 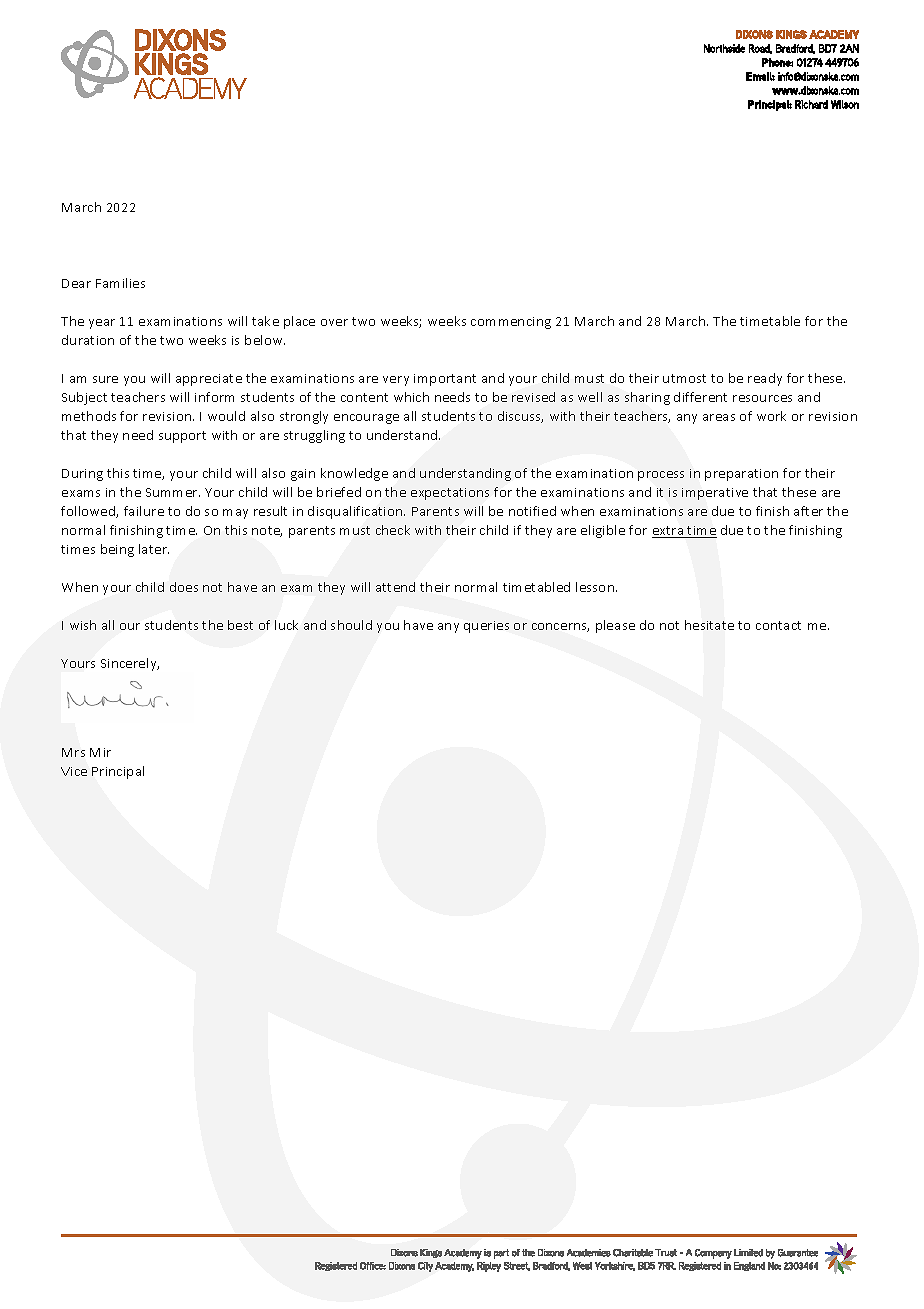 I want to click on extra, so click(x=669, y=532).
